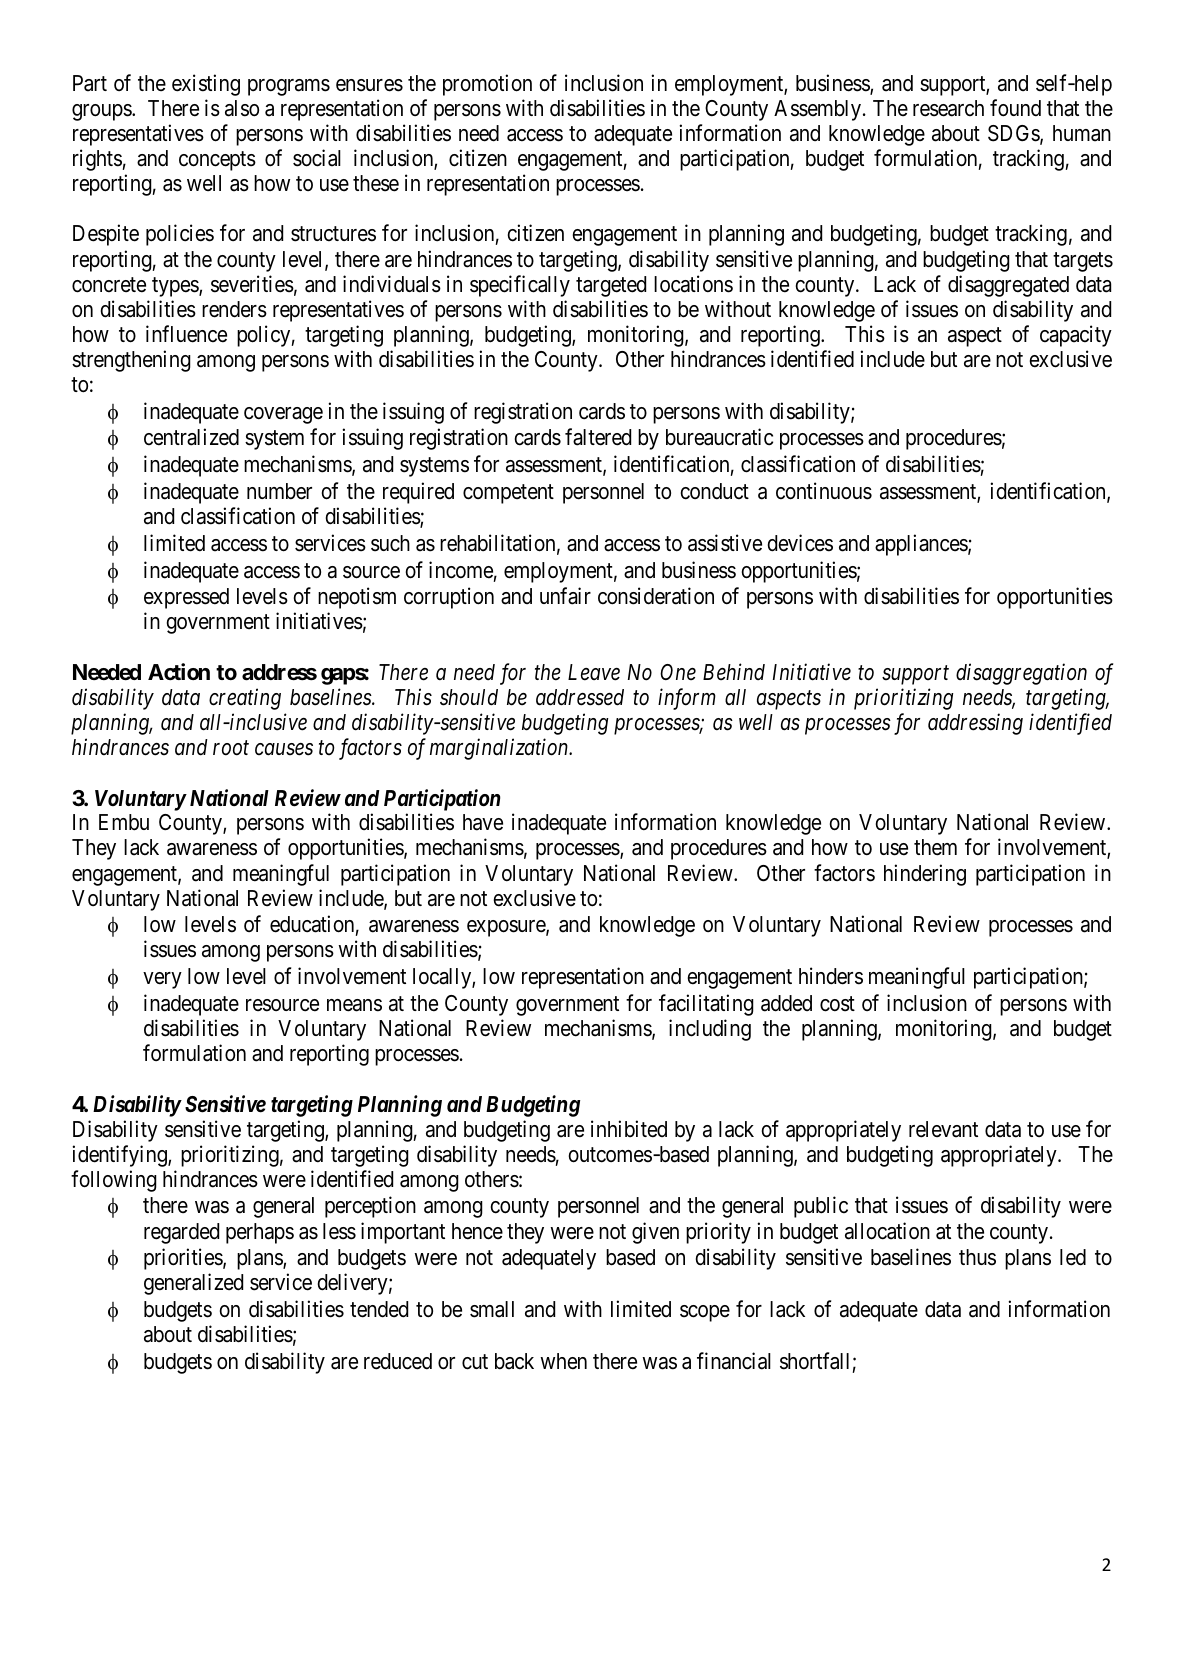  What do you see at coordinates (181, 1233) in the screenshot?
I see `regarded` at bounding box center [181, 1233].
